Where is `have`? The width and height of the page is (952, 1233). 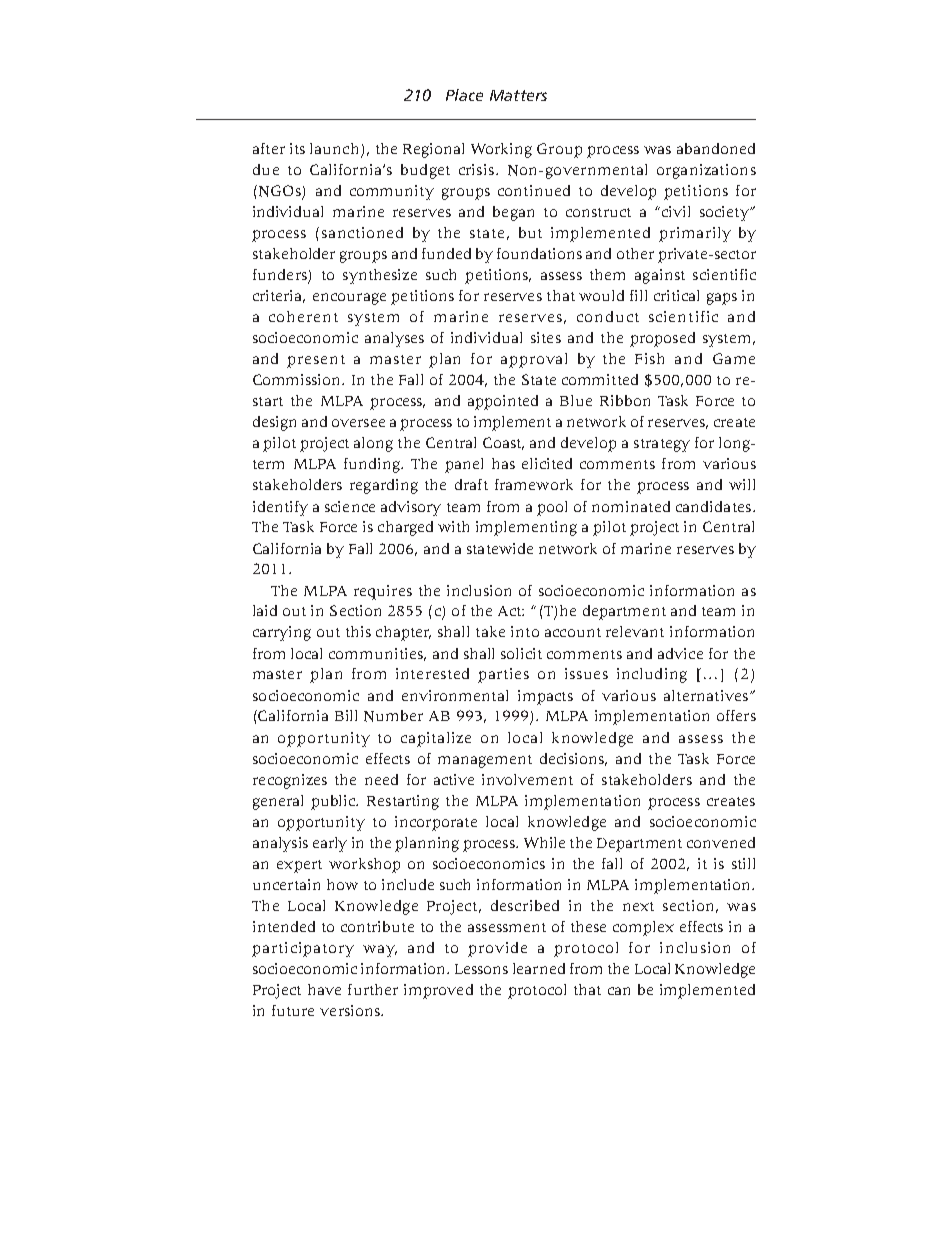
have is located at coordinates (324, 989).
